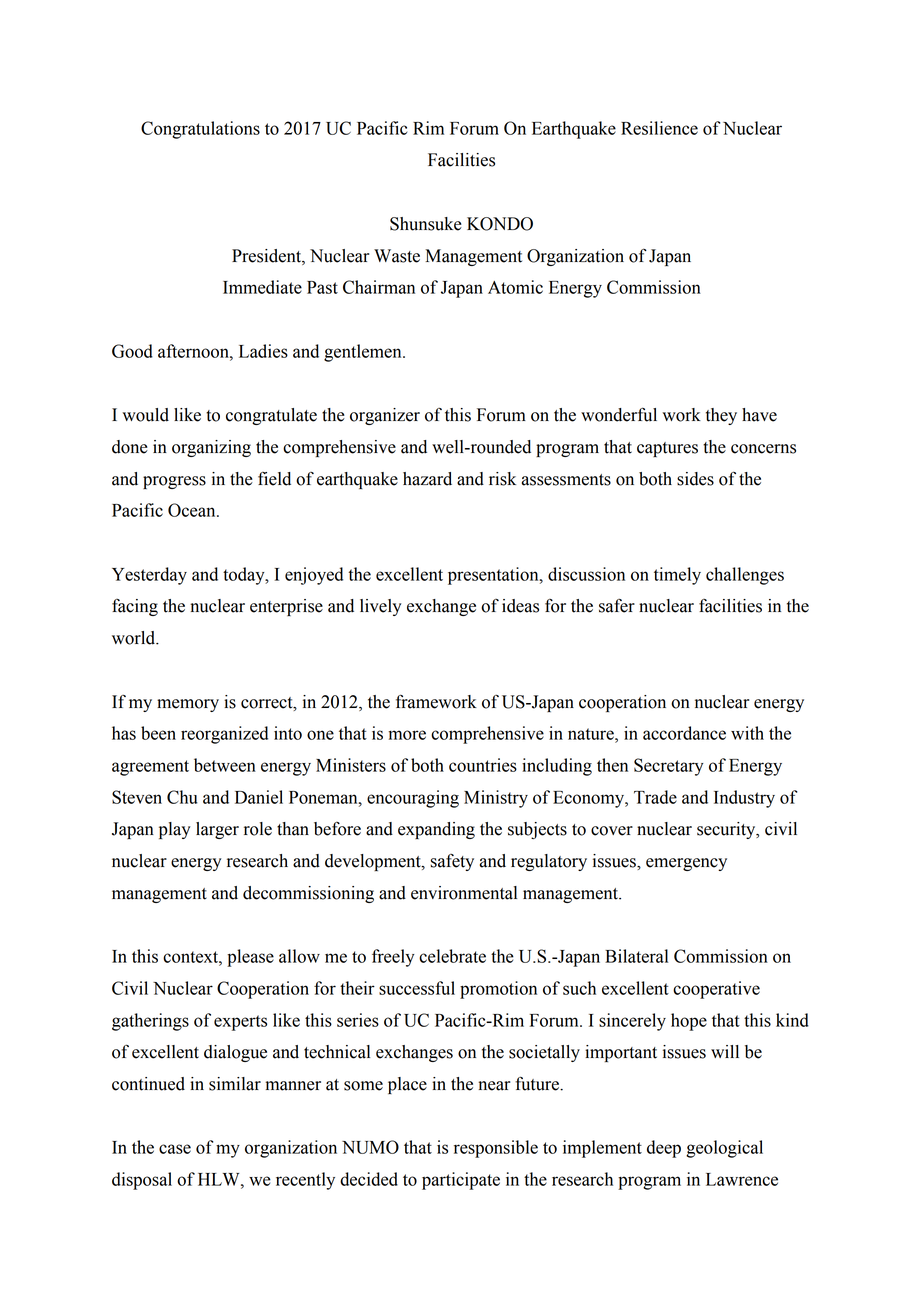 This screenshot has height=1308, width=924. I want to click on responsible, so click(496, 1149).
